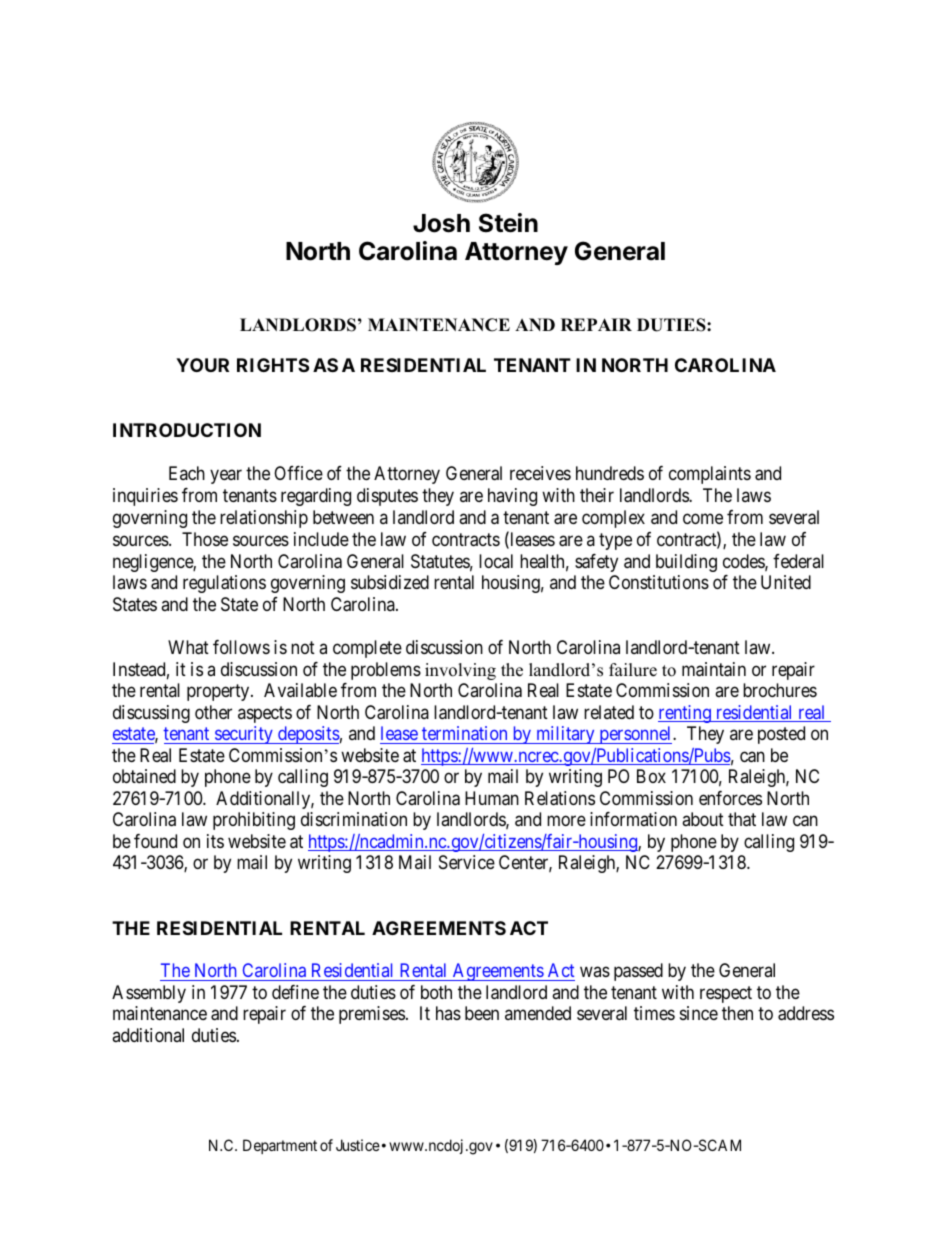 The height and width of the screenshot is (1233, 952). What do you see at coordinates (202, 365) in the screenshot?
I see `YOUR` at bounding box center [202, 365].
